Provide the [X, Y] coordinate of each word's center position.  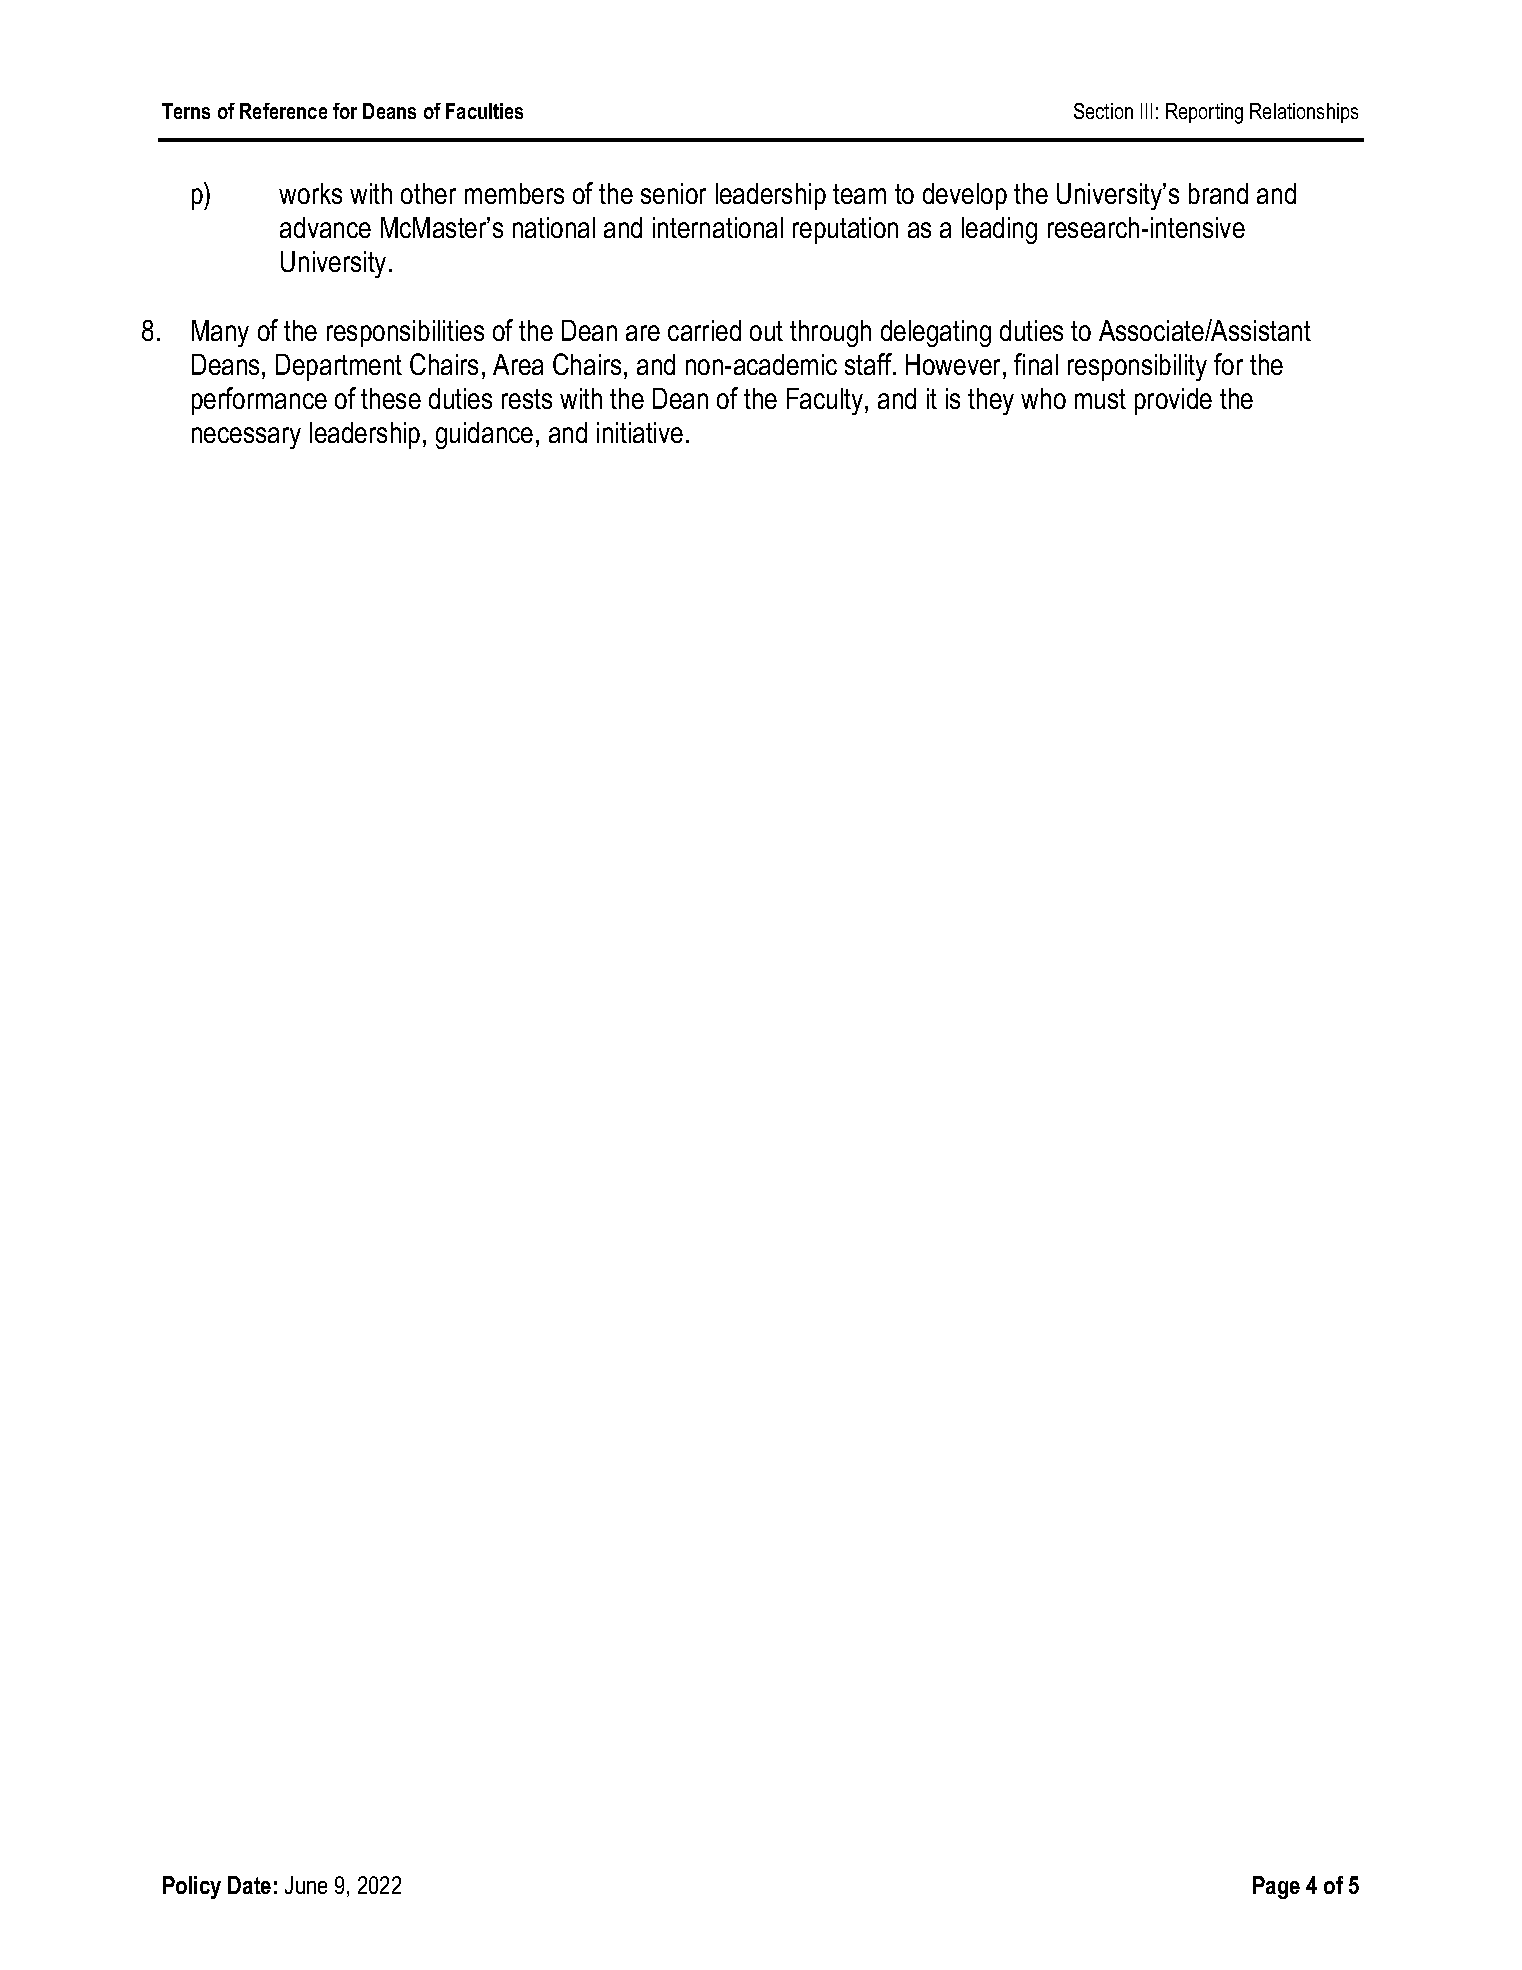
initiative [640, 432]
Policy [192, 1887]
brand [1218, 193]
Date [249, 1885]
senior [673, 193]
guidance [484, 435]
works [310, 193]
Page [1276, 1887]
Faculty [826, 401]
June [306, 1885]
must [1100, 399]
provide [1173, 401]
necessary [246, 438]
